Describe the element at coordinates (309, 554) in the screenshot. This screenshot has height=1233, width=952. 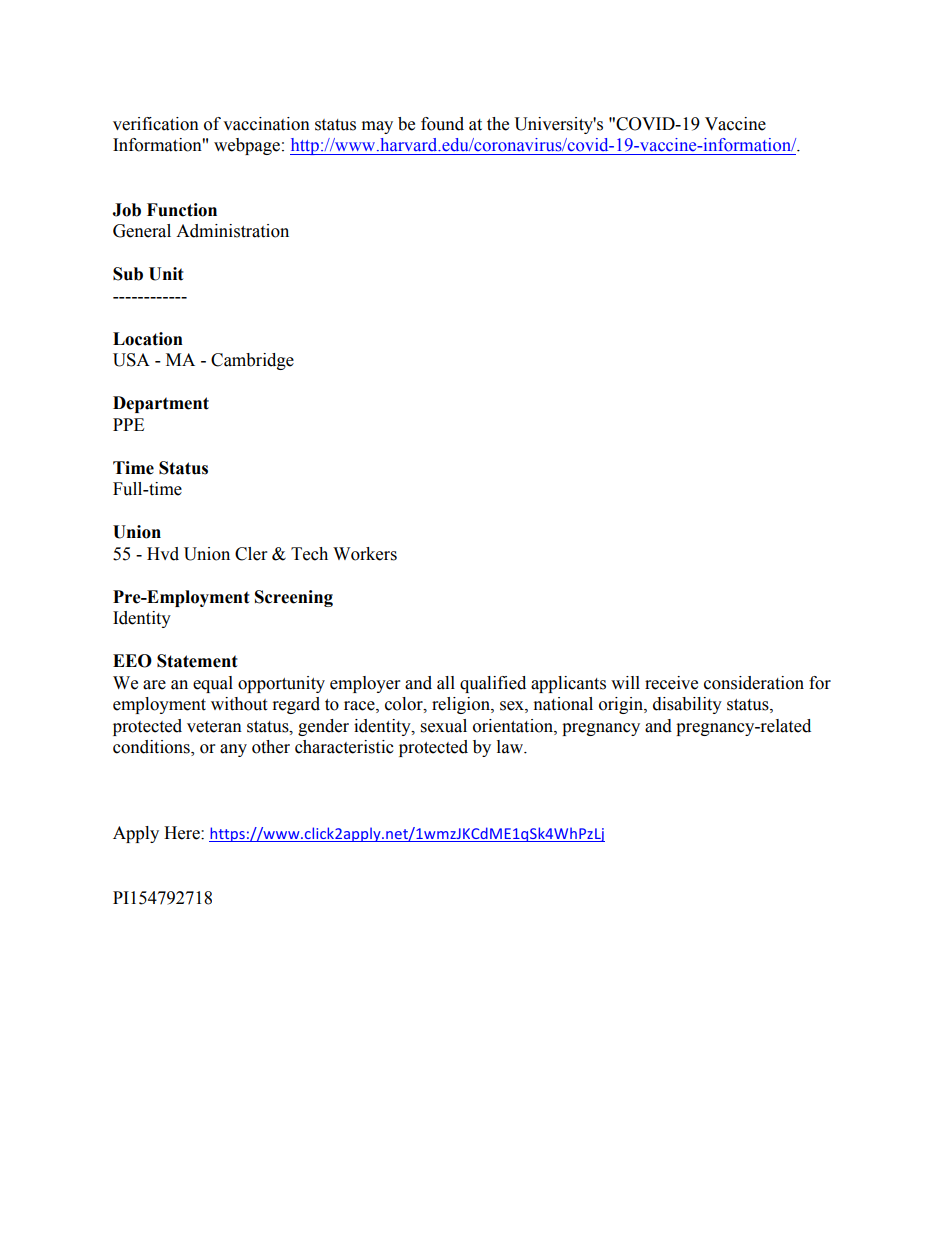
I see `Tech` at that location.
